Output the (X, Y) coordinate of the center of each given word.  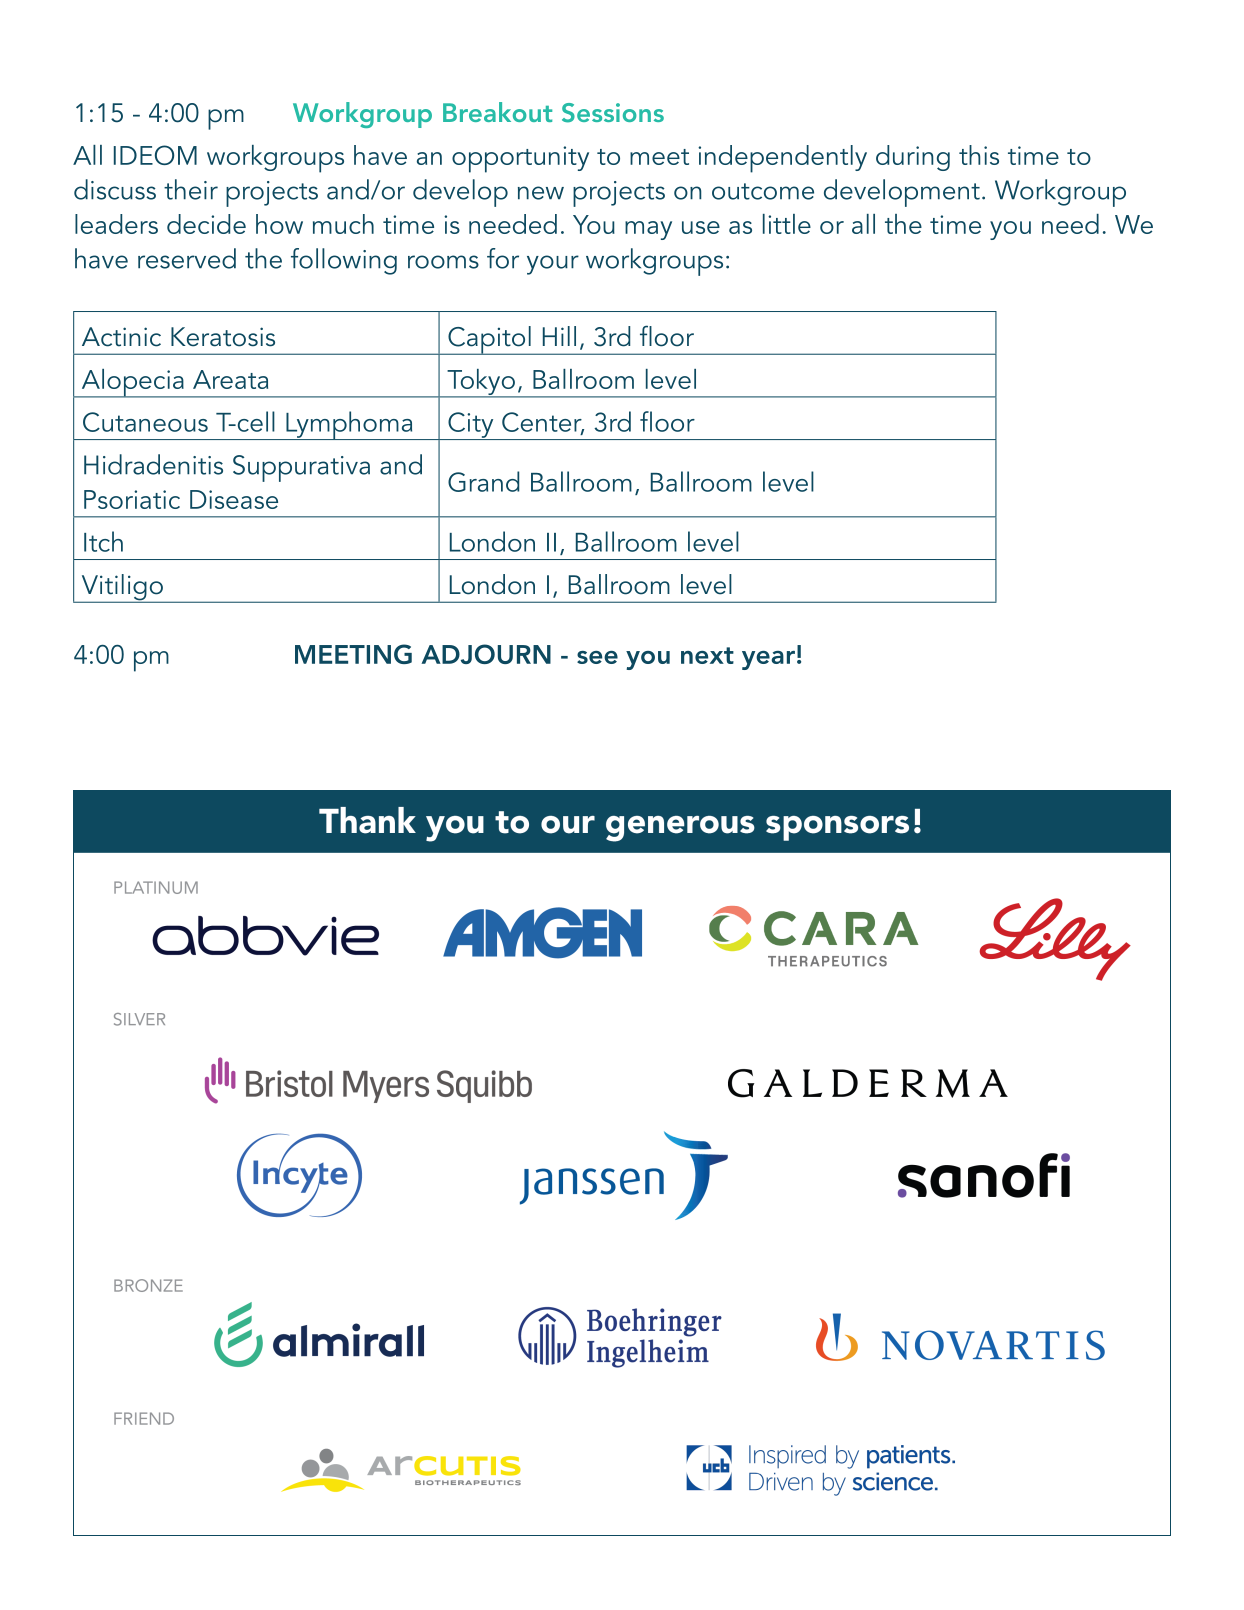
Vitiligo (122, 588)
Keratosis (223, 337)
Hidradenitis (153, 464)
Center (543, 423)
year (768, 660)
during (913, 158)
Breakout (497, 112)
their (191, 189)
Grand (483, 481)
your (553, 265)
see (597, 657)
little (787, 224)
